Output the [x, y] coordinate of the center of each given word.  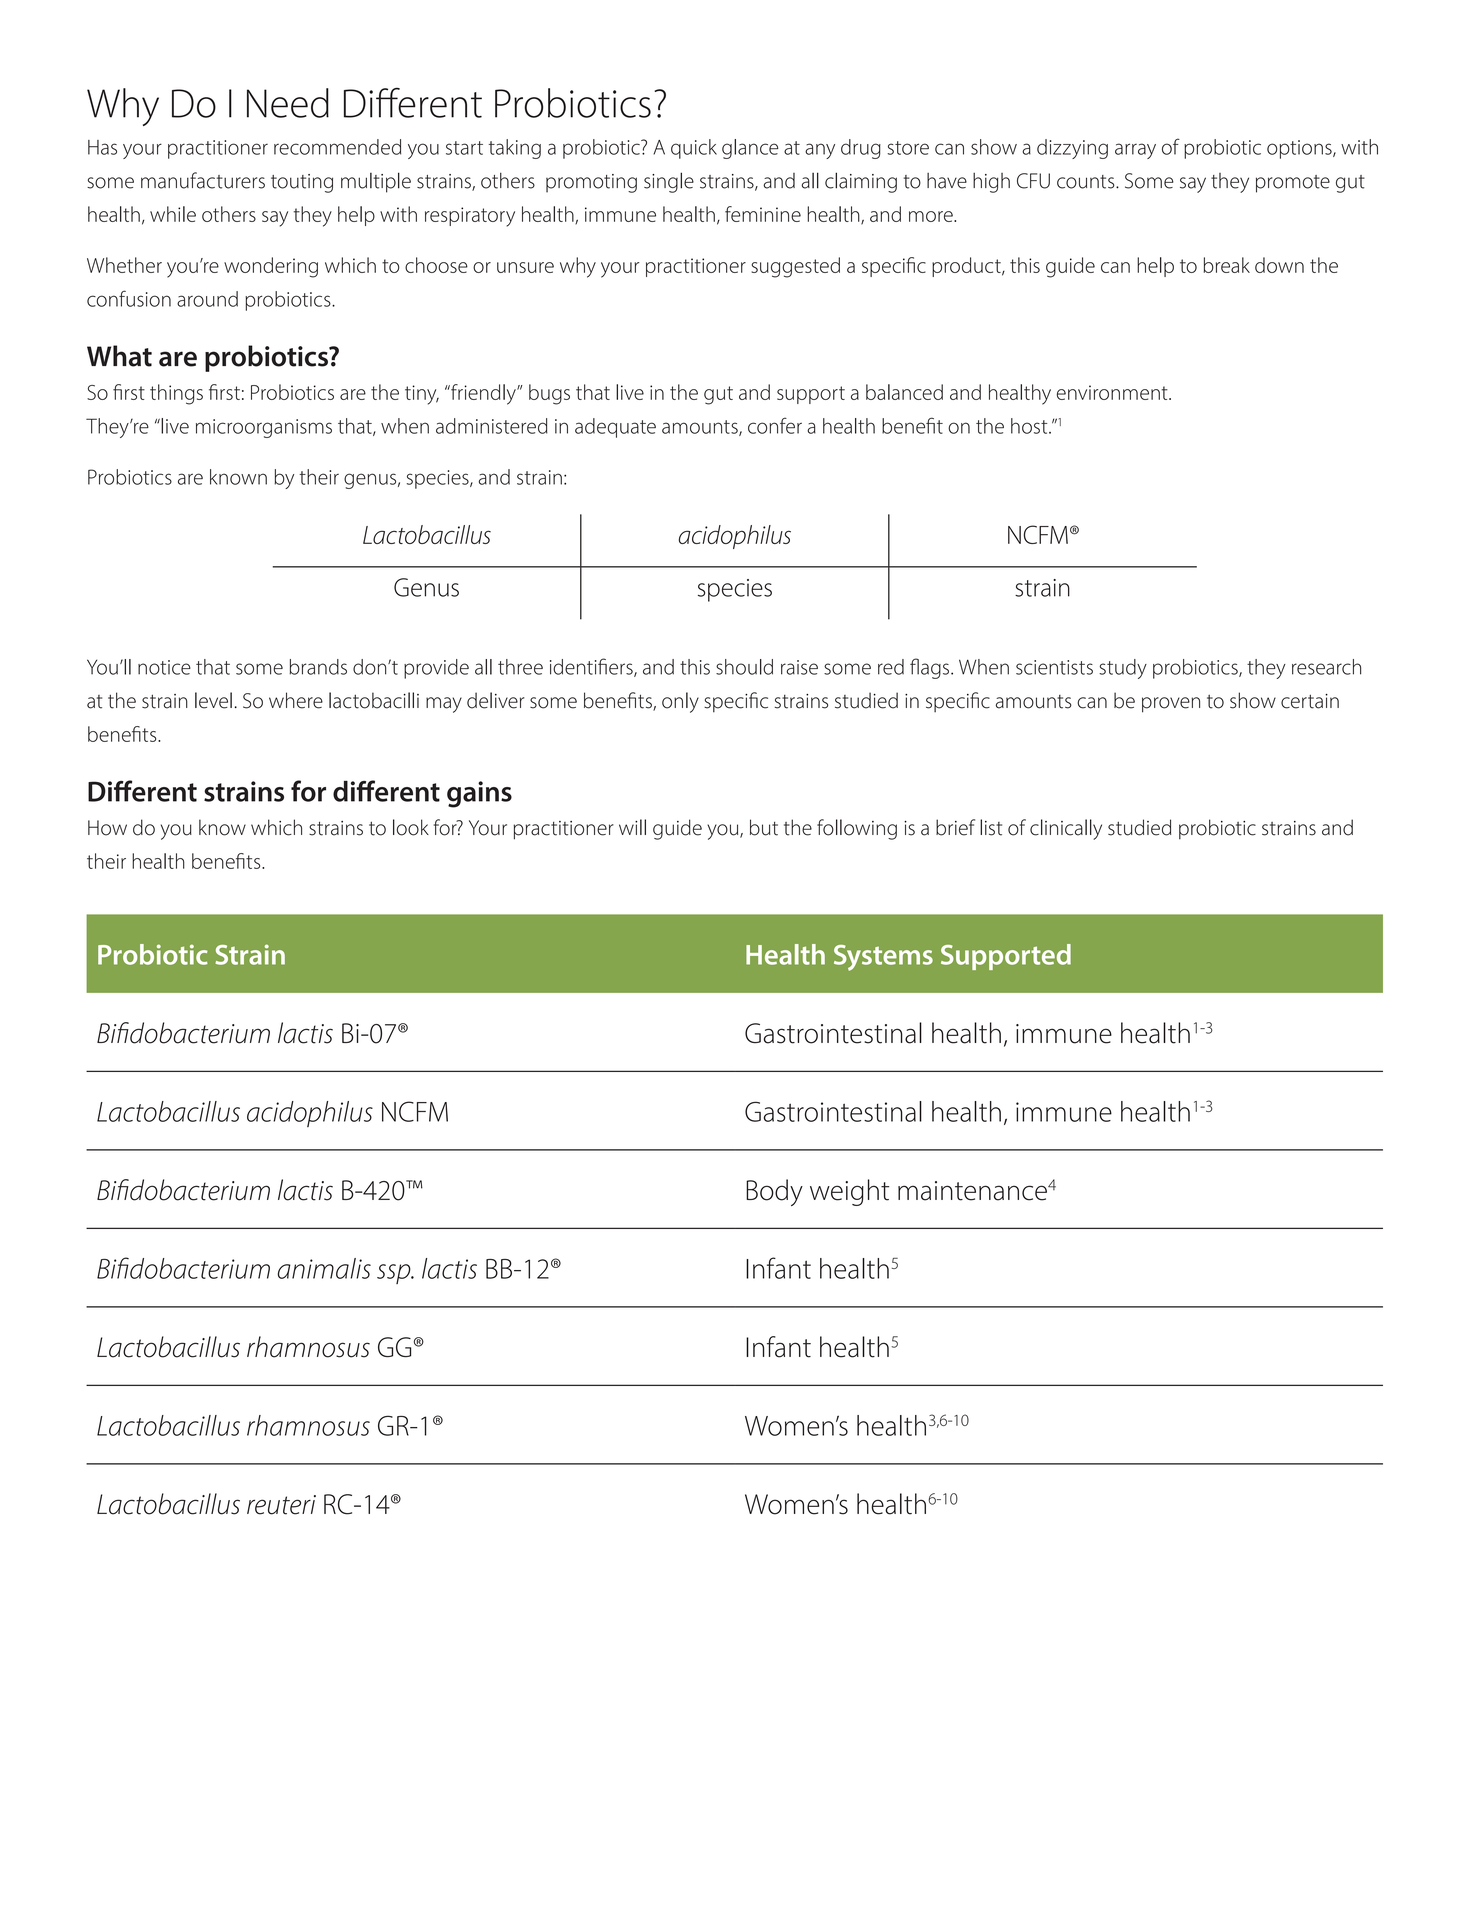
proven [1171, 705]
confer [775, 425]
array [1135, 151]
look [411, 827]
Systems [883, 958]
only [680, 702]
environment [1113, 392]
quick [694, 149]
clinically [1066, 829]
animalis [324, 1268]
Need [288, 103]
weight [849, 1192]
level [213, 700]
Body [774, 1192]
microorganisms [264, 428]
